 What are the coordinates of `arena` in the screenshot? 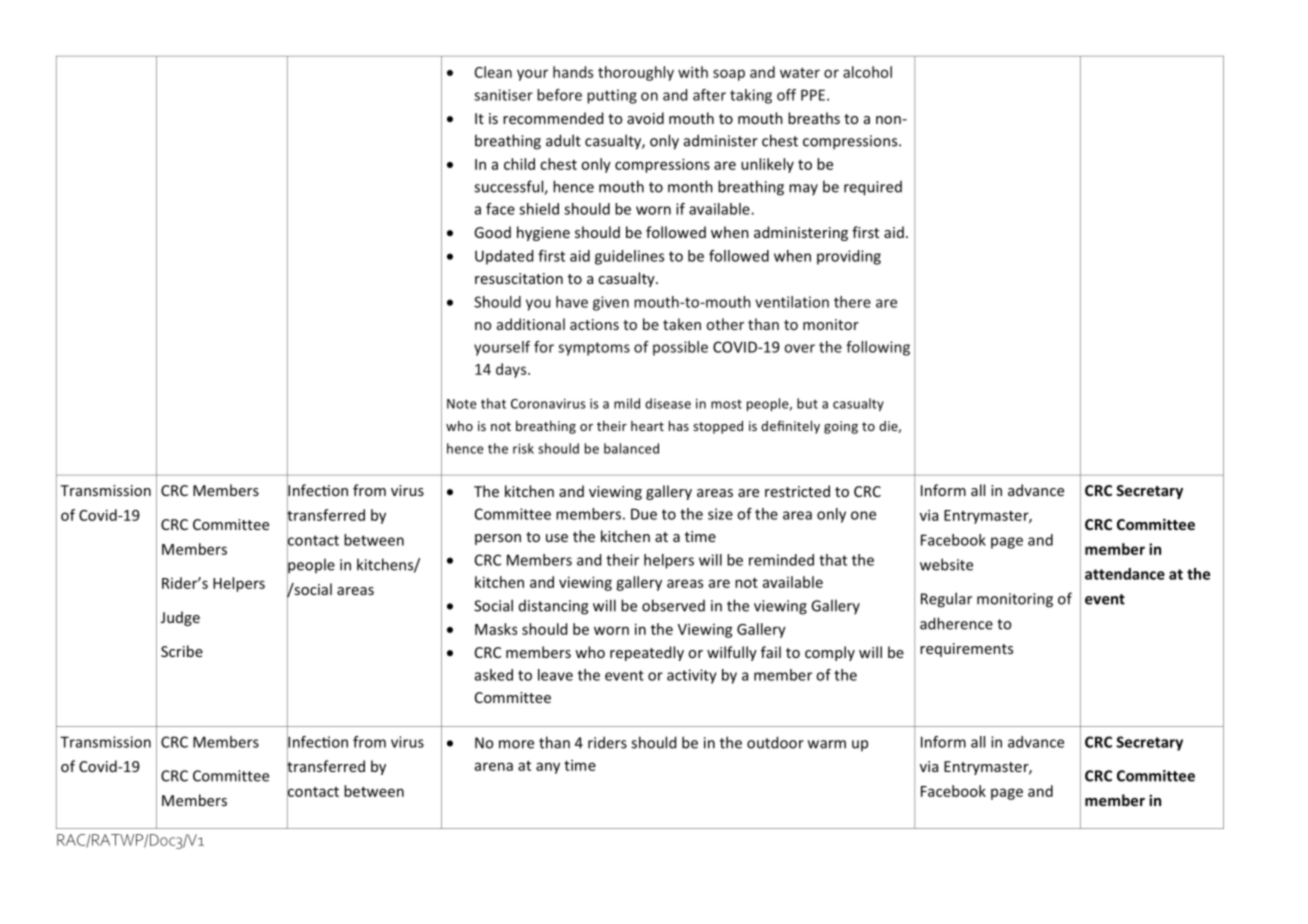 It's located at (494, 766).
